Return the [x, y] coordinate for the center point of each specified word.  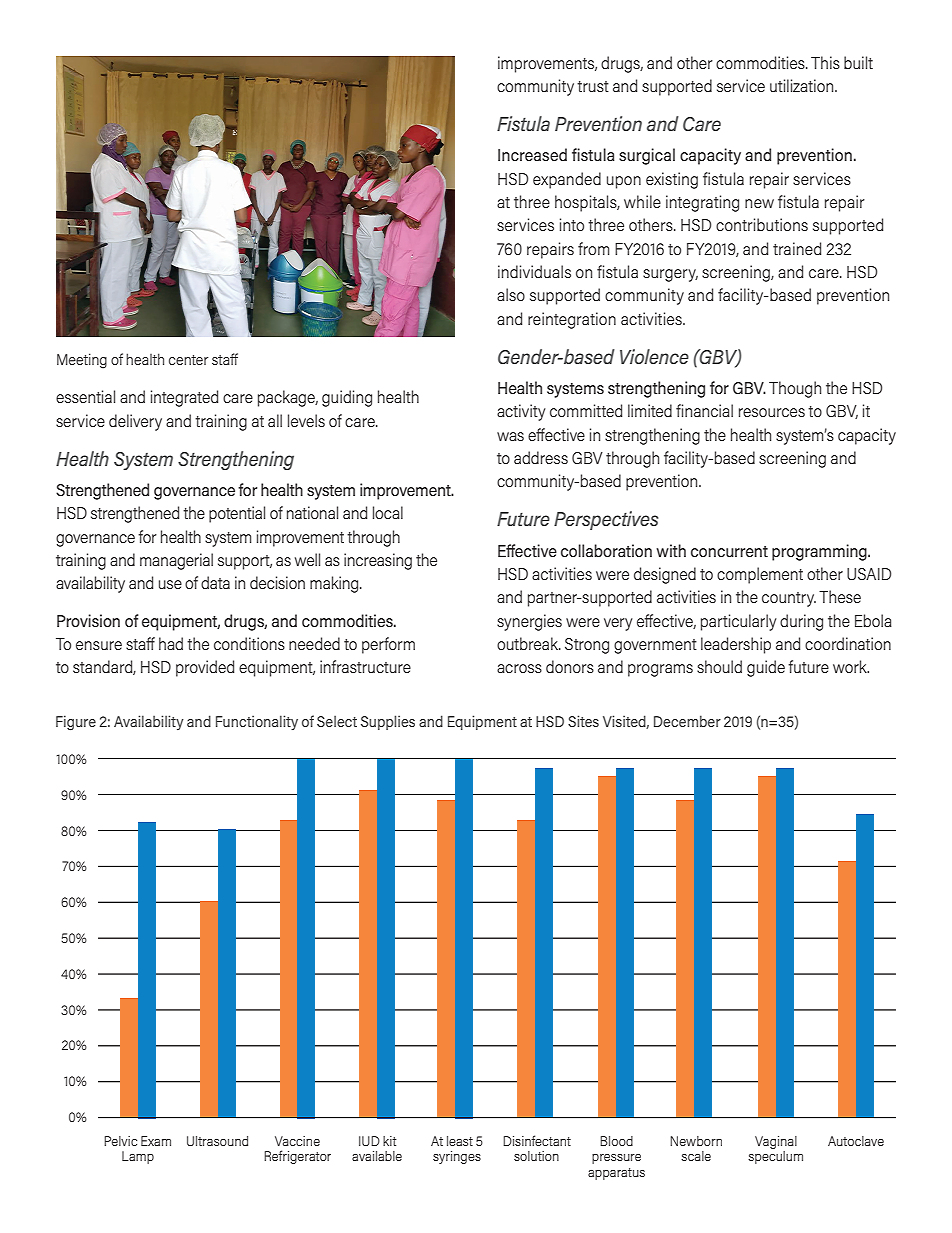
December [687, 721]
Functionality [257, 722]
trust [593, 86]
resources [772, 412]
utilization [803, 85]
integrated [184, 398]
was [510, 436]
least [460, 1141]
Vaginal [776, 1142]
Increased [532, 154]
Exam [156, 1141]
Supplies [388, 722]
